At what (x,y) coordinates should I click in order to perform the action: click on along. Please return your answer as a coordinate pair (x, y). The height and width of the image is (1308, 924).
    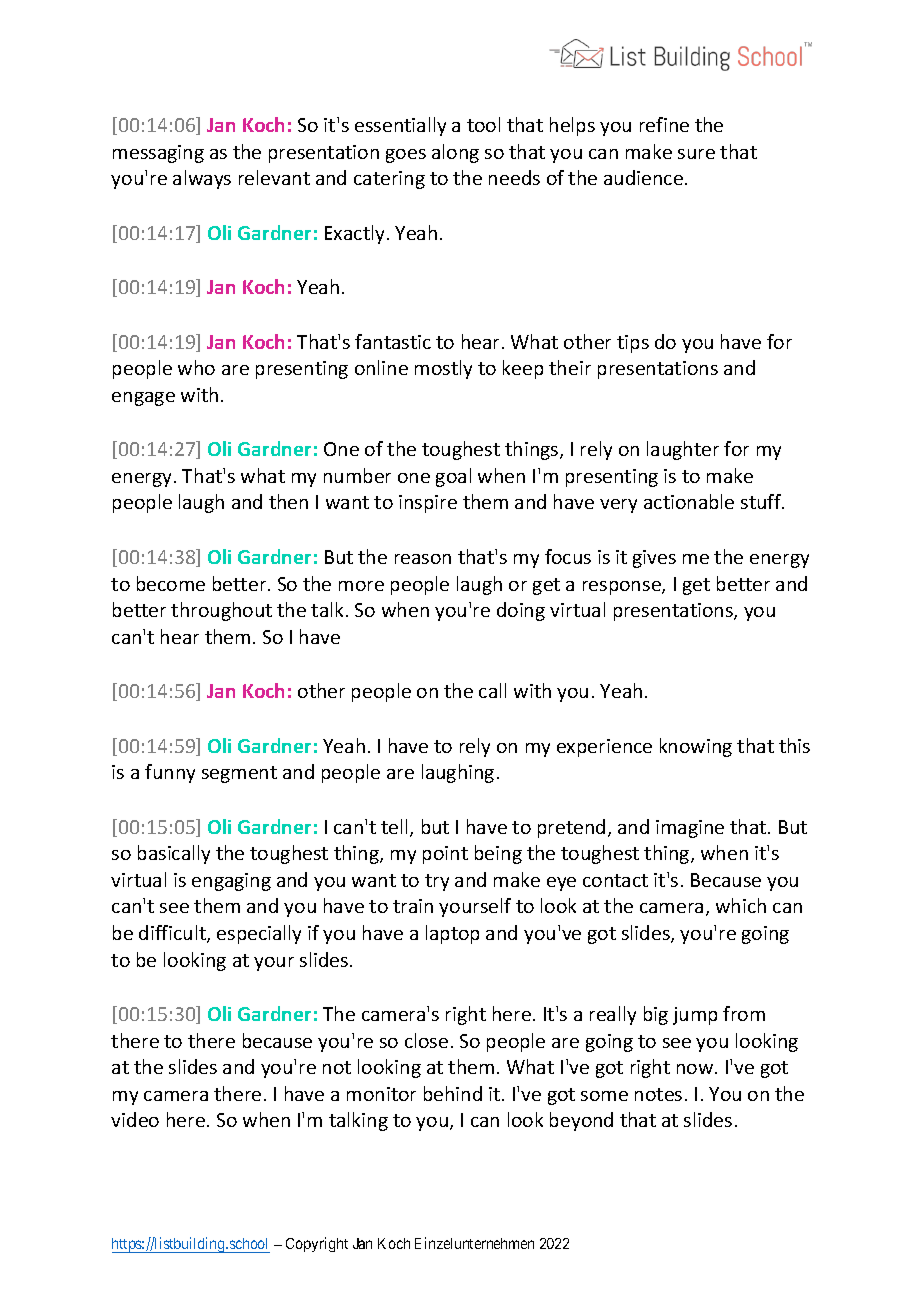
    Looking at the image, I should click on (455, 153).
